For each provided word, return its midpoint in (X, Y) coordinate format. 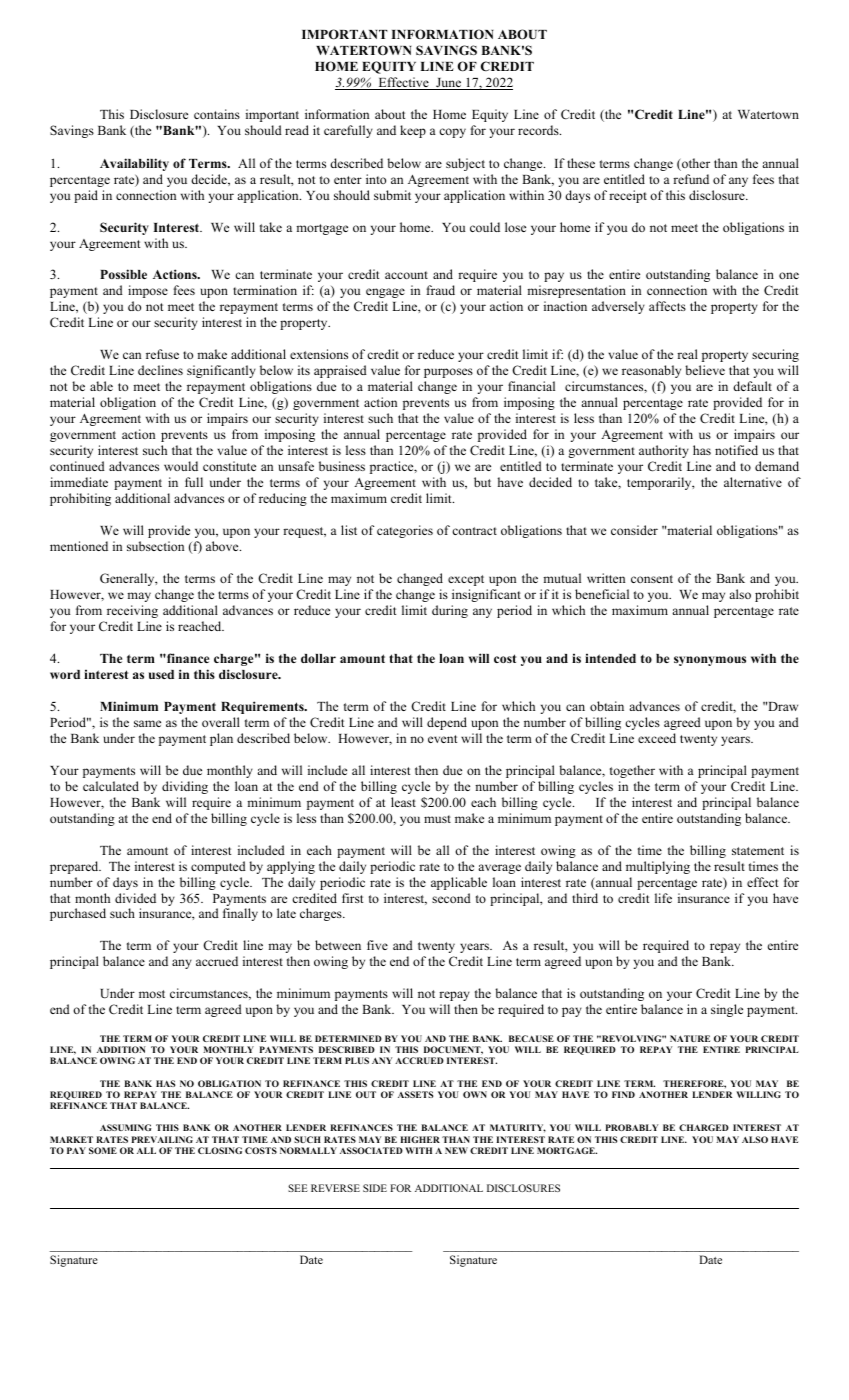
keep (413, 131)
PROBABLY (632, 1127)
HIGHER (420, 1139)
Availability (134, 164)
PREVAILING (162, 1139)
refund (691, 179)
